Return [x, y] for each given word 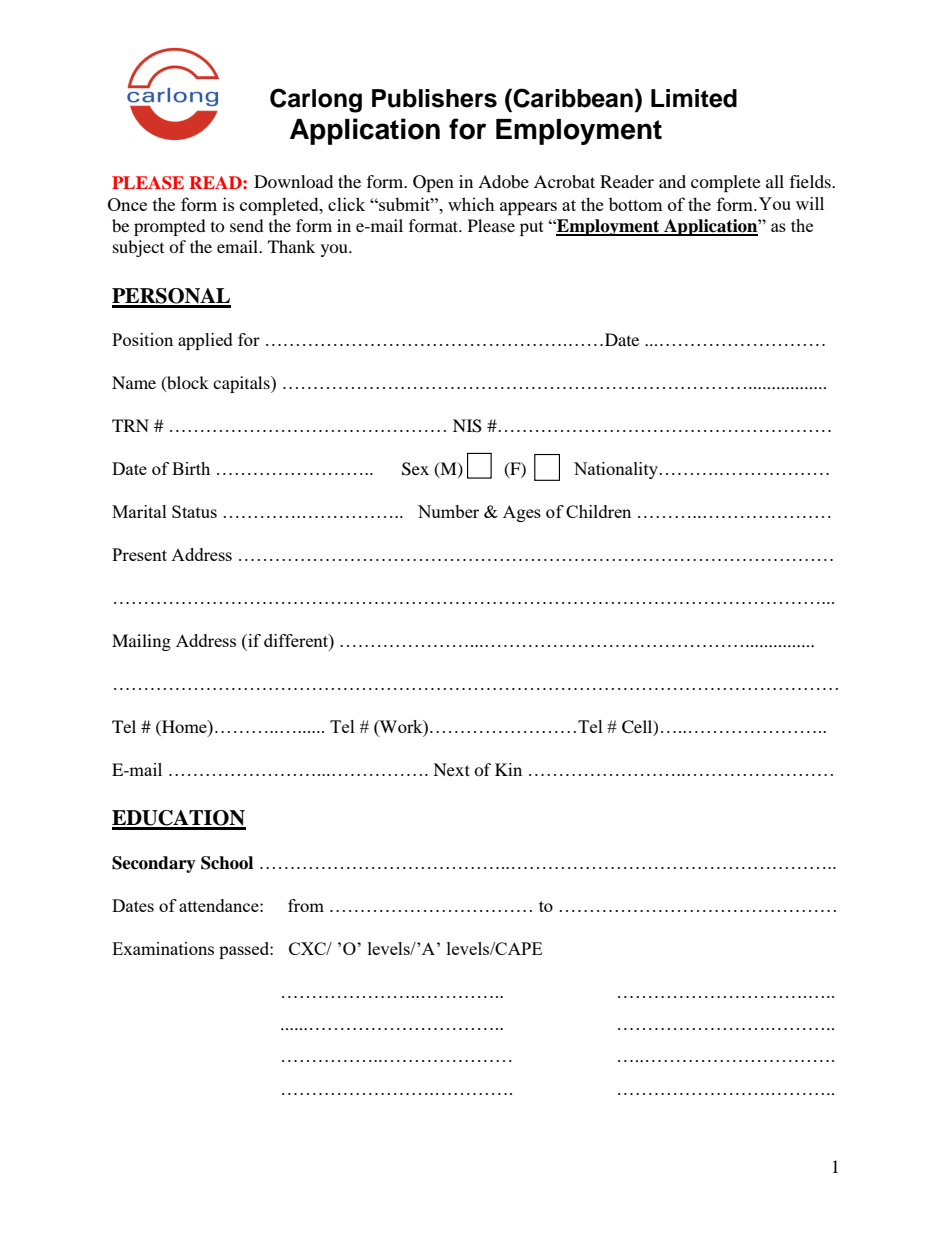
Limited [694, 98]
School [227, 863]
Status [194, 511]
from [306, 905]
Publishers [434, 98]
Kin [508, 769]
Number [448, 511]
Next [451, 769]
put [532, 228]
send [247, 225]
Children [598, 511]
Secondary [154, 864]
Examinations [163, 948]
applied [205, 341]
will [810, 203]
